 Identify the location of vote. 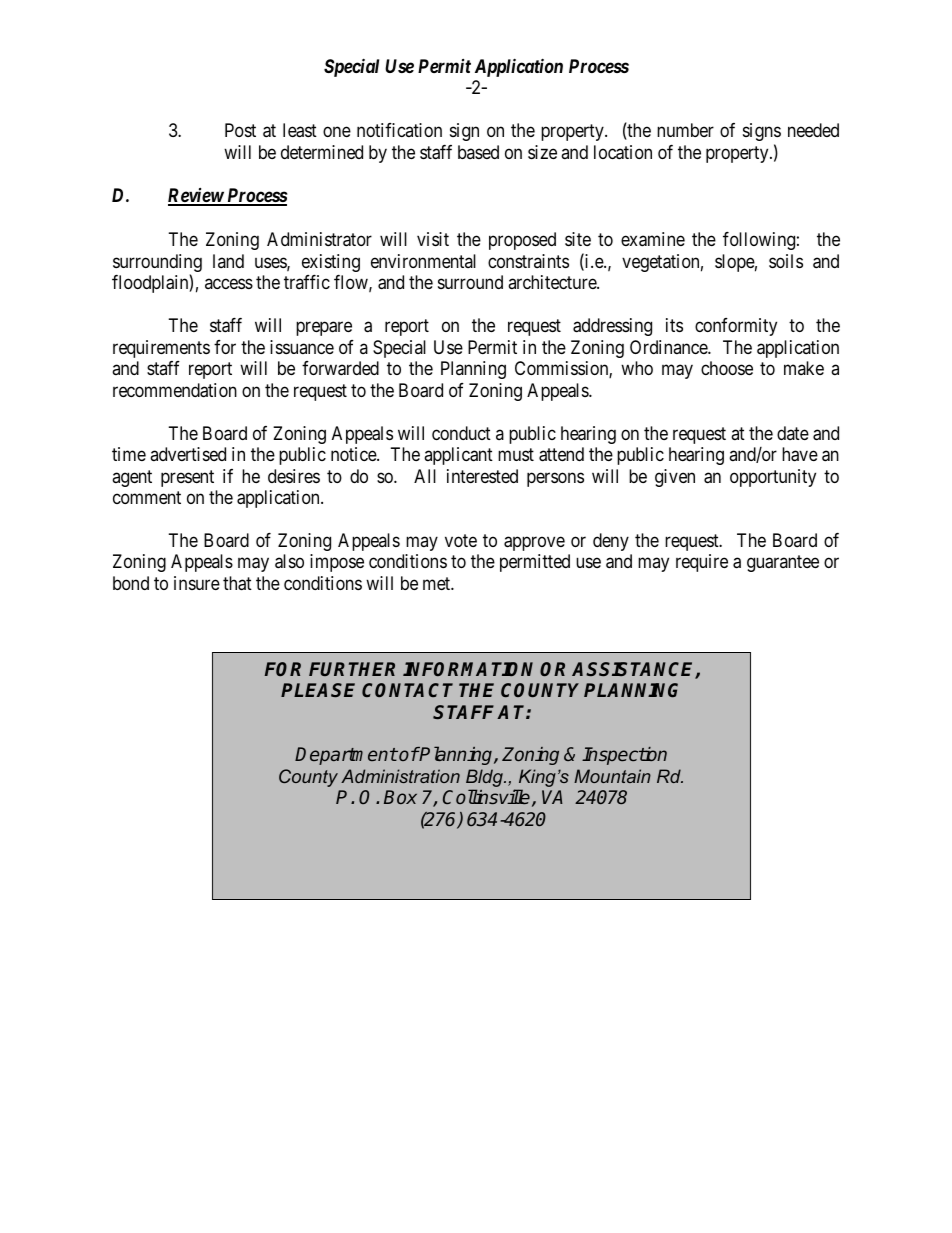
(461, 540).
